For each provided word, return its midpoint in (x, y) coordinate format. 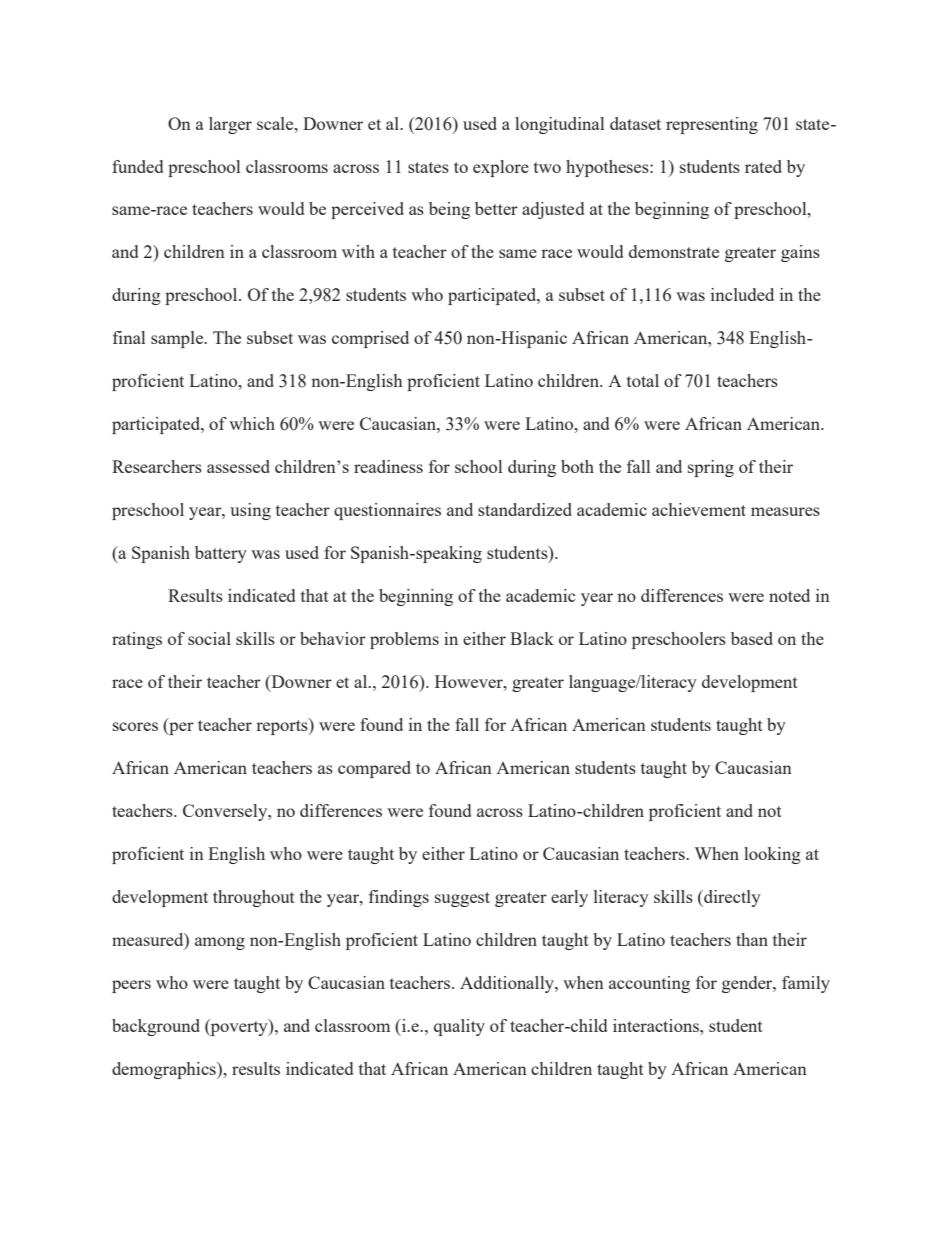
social (209, 638)
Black (532, 638)
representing (712, 125)
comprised (370, 339)
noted (789, 595)
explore (501, 168)
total (643, 380)
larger (230, 125)
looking (772, 855)
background (156, 1027)
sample (178, 339)
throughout (254, 898)
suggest (462, 899)
